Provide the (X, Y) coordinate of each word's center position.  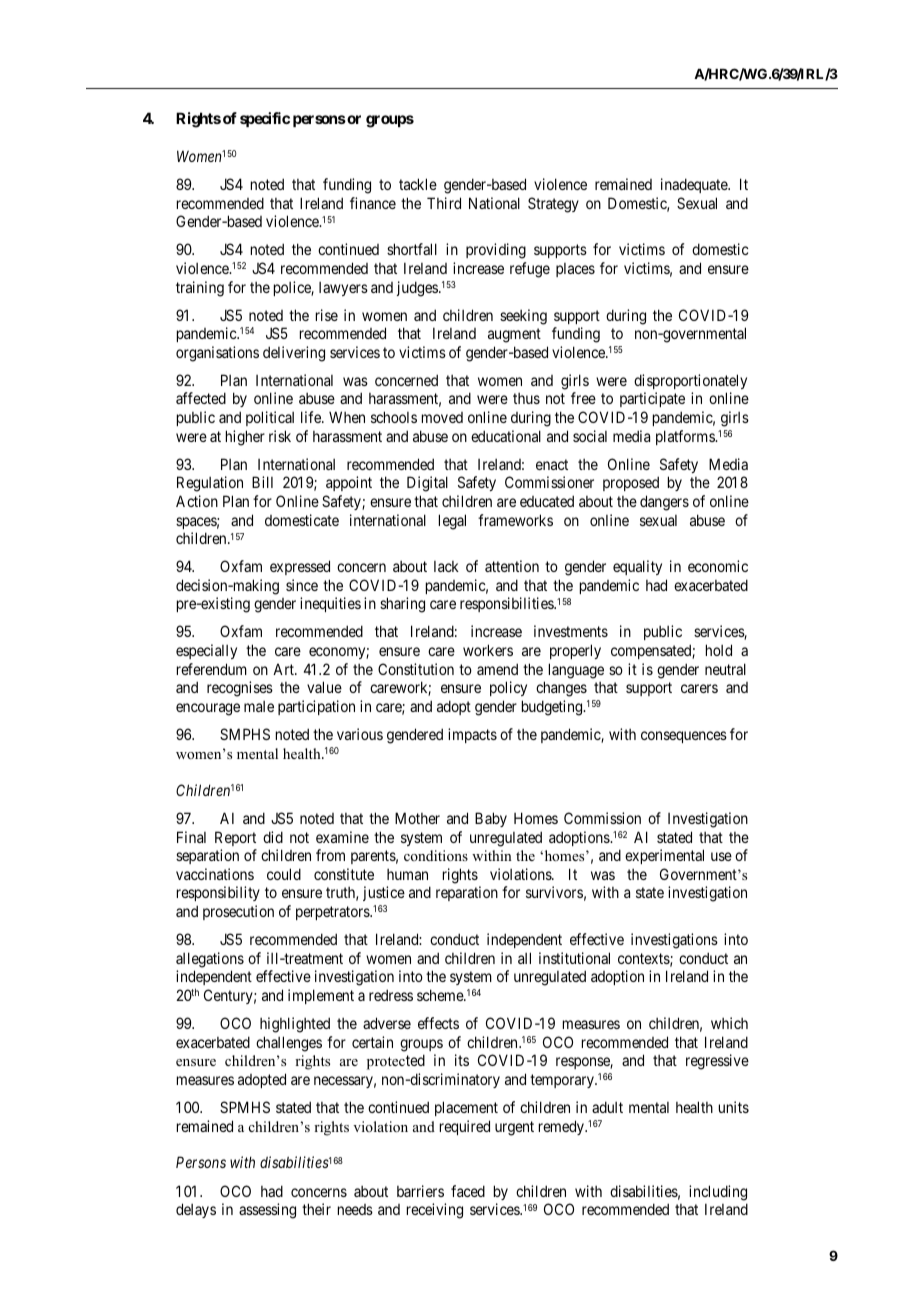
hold (719, 650)
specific (265, 119)
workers (488, 650)
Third (444, 203)
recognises (240, 689)
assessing (267, 1211)
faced (468, 1191)
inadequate (695, 185)
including (718, 1193)
